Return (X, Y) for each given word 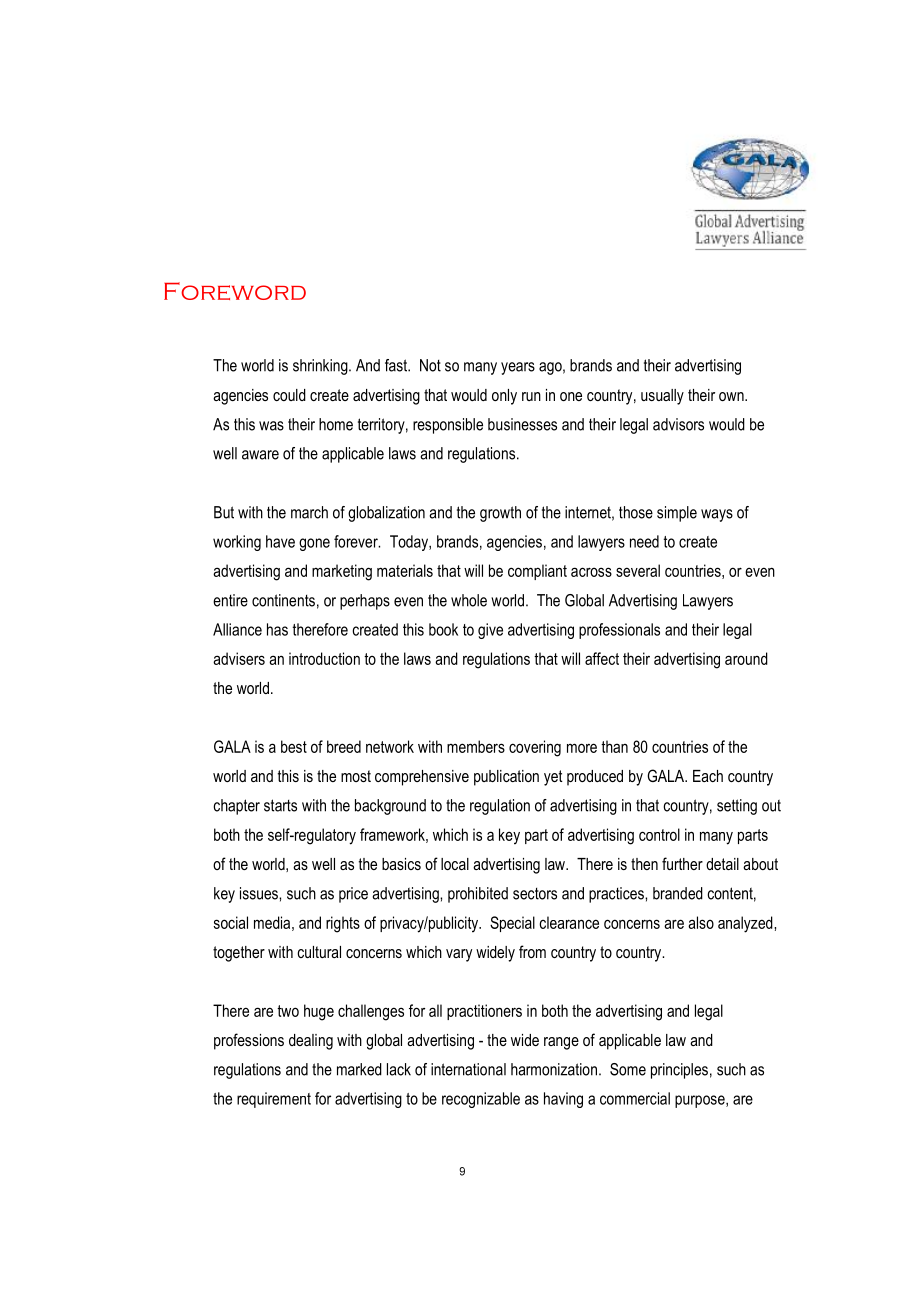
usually (662, 397)
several (638, 570)
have (280, 541)
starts (280, 805)
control (659, 834)
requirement (274, 1100)
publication (506, 778)
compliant (537, 572)
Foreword (235, 291)
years (518, 368)
